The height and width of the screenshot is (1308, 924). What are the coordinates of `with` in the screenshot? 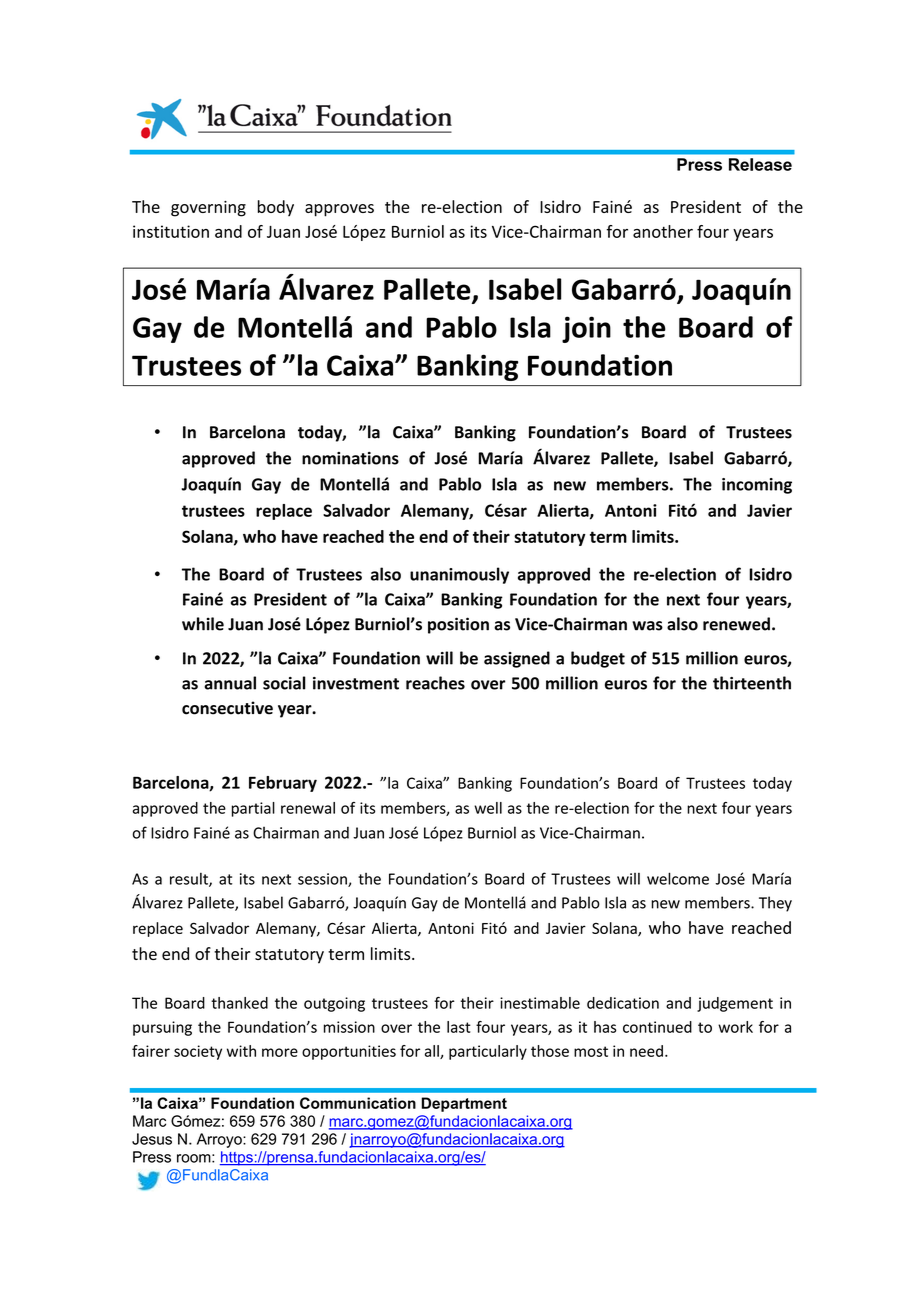 It's located at (241, 1051).
